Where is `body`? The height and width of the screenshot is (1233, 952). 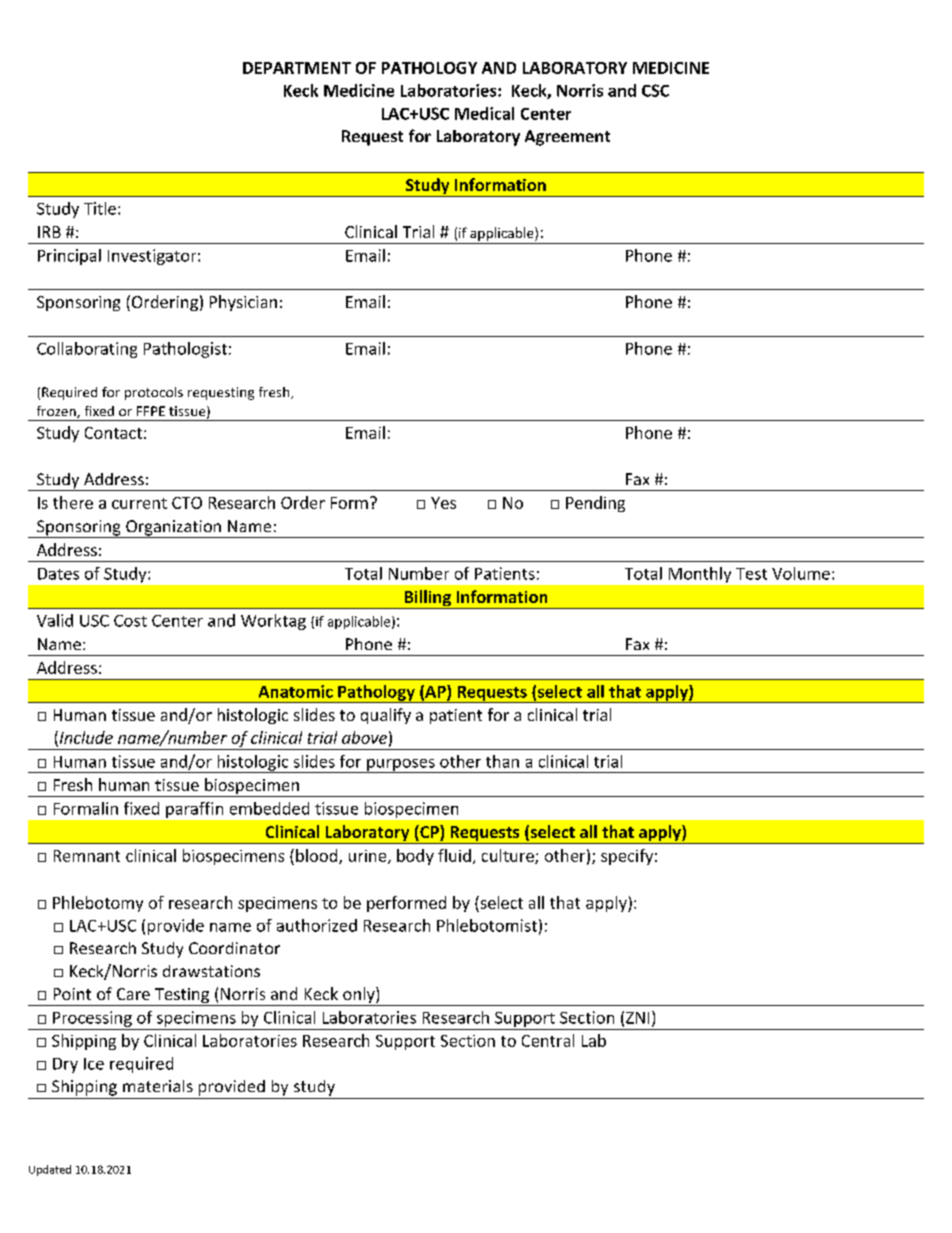
body is located at coordinates (415, 857).
